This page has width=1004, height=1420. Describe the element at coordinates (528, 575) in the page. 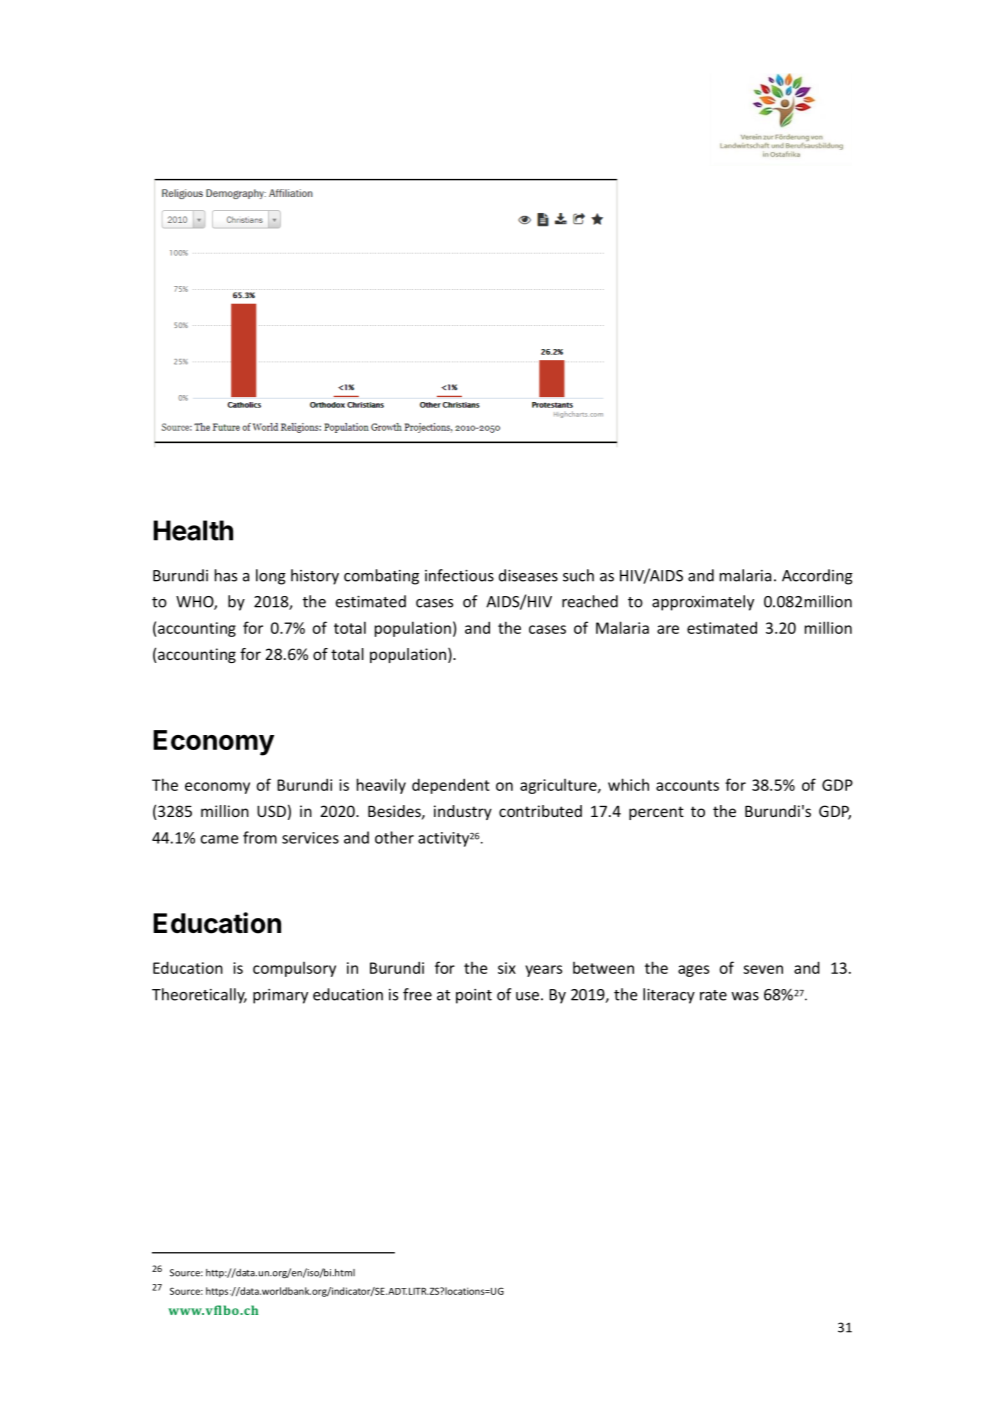

I see `diseases` at that location.
